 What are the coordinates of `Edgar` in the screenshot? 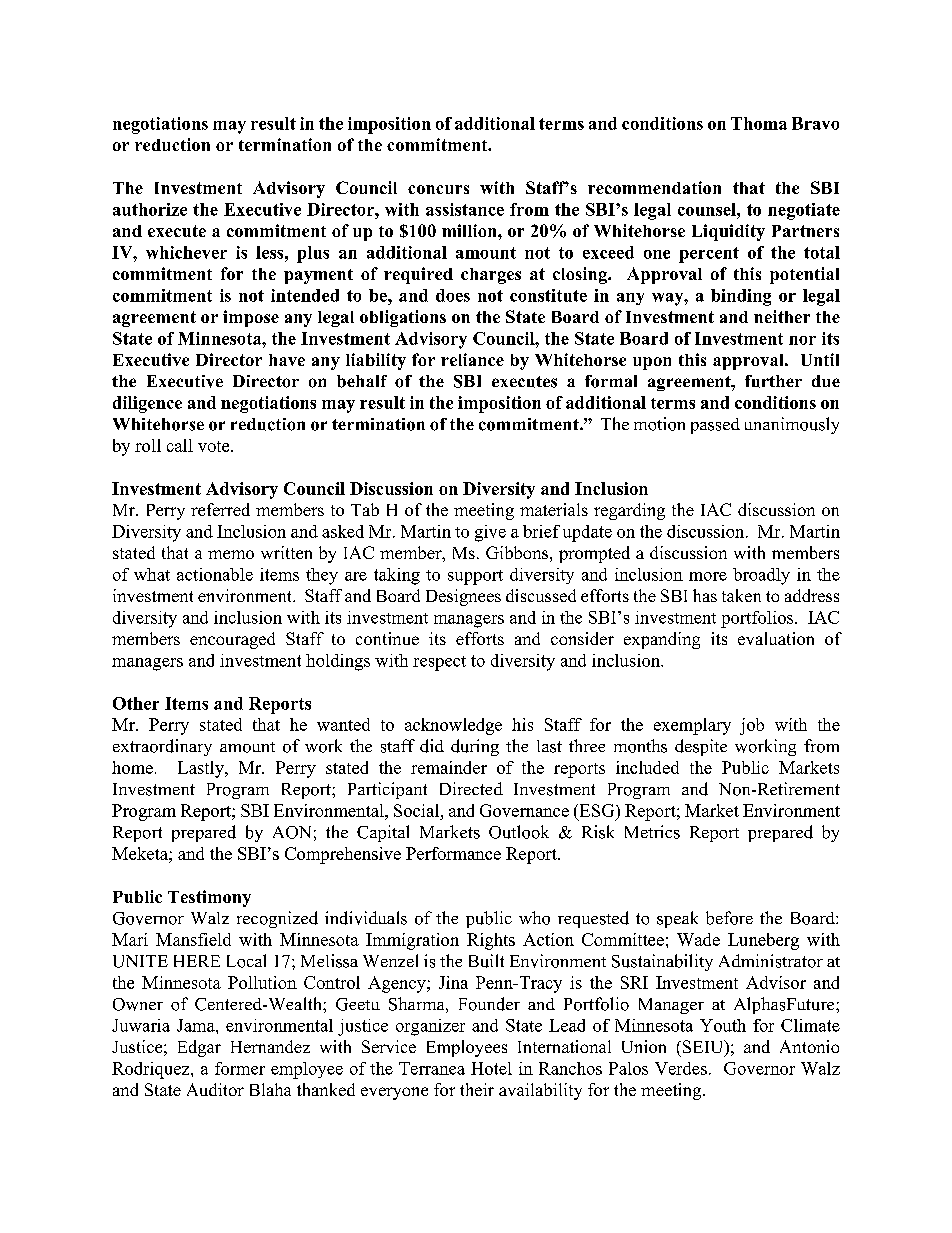 It's located at (199, 1048).
